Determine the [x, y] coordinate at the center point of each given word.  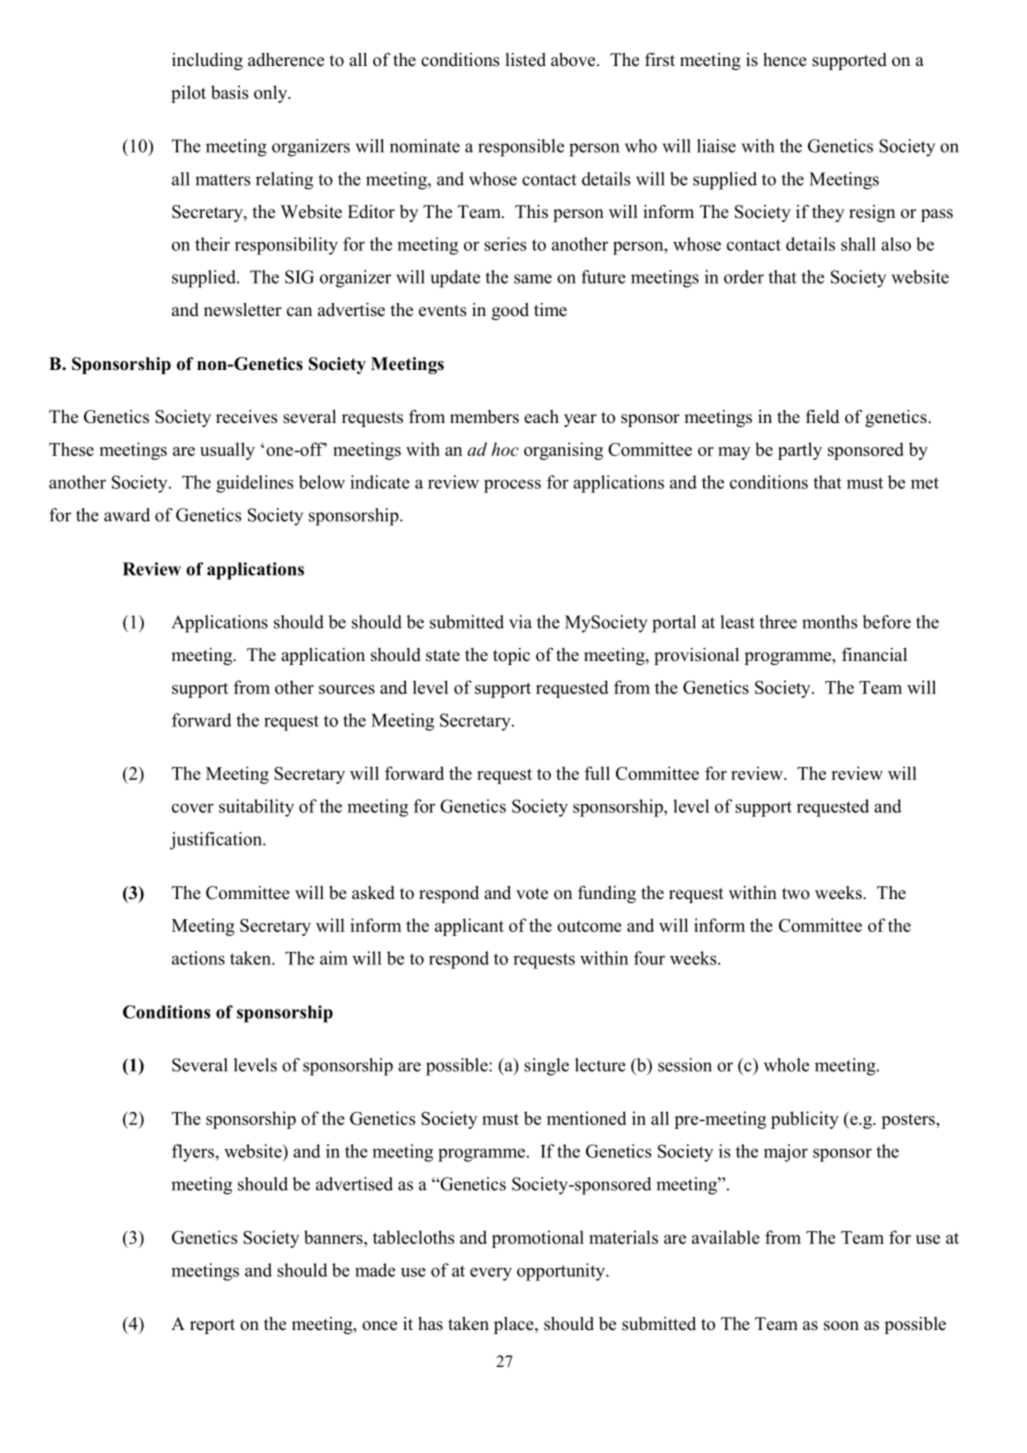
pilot [188, 94]
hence [785, 60]
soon [841, 1326]
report [212, 1326]
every [491, 1274]
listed [525, 60]
